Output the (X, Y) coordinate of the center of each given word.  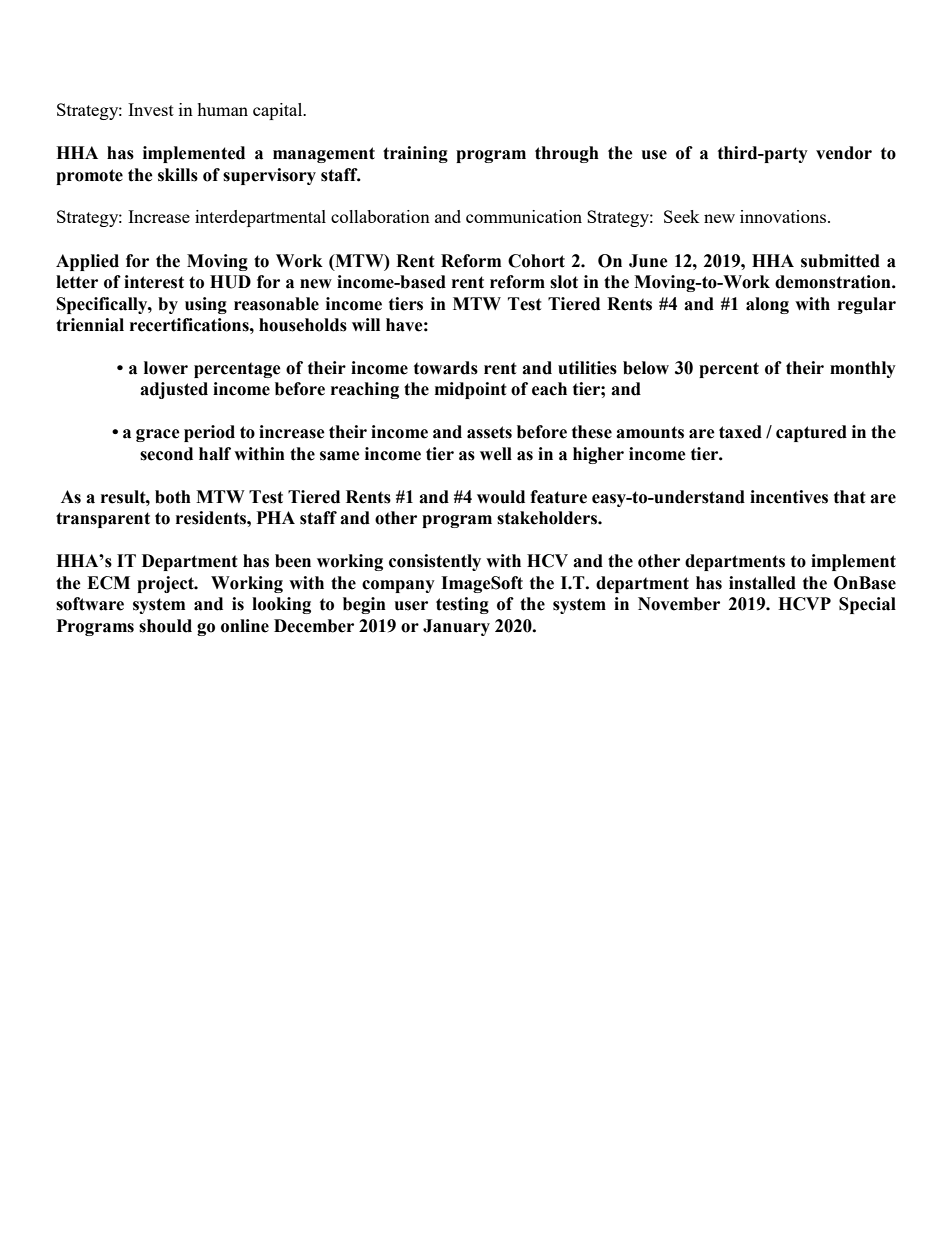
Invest (151, 109)
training (415, 154)
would (501, 497)
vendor (844, 153)
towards (446, 368)
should (165, 626)
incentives (789, 497)
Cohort (536, 261)
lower (166, 368)
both (173, 497)
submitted (840, 261)
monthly (863, 369)
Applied (87, 262)
